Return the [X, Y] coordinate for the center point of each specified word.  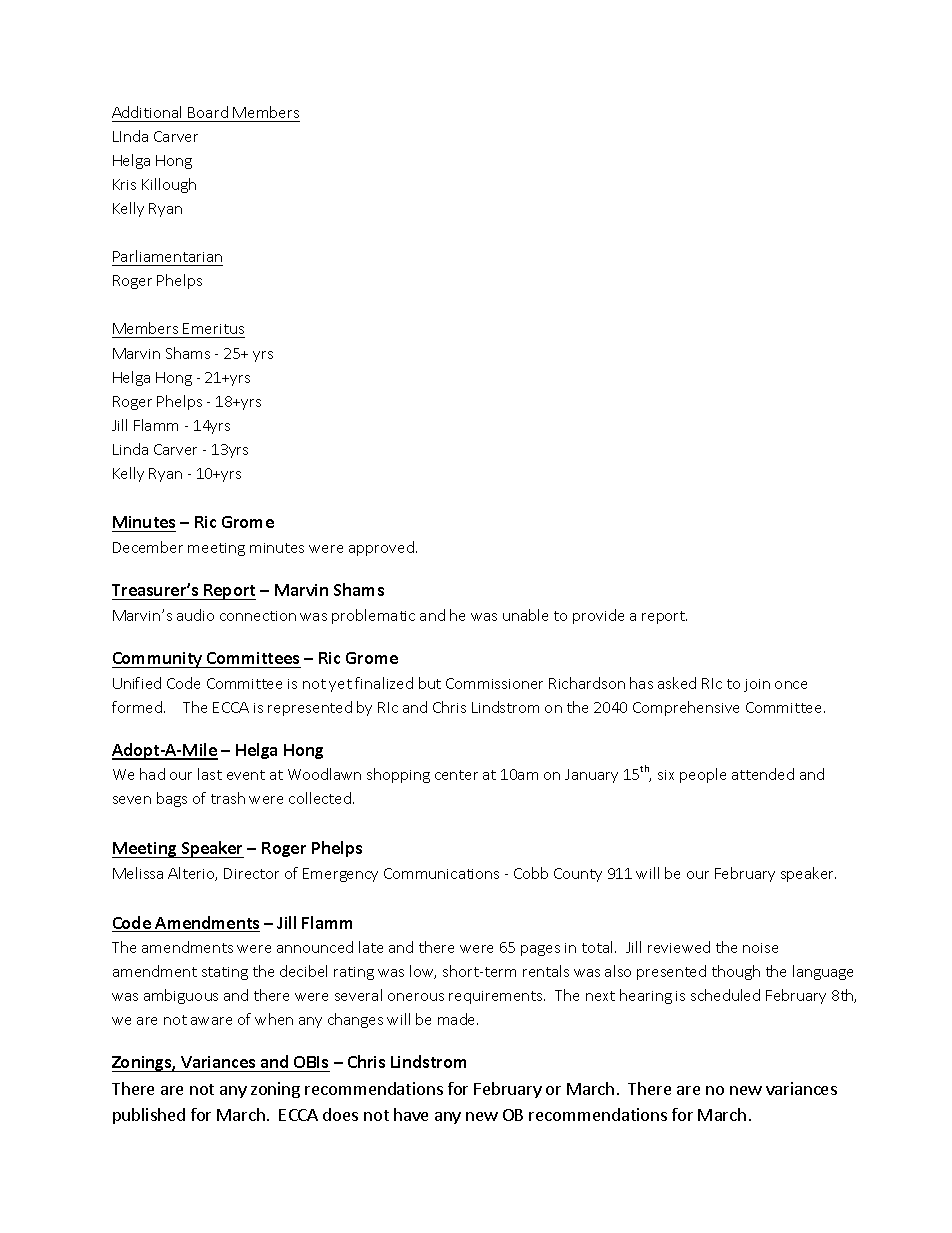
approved [381, 548]
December [148, 547]
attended [763, 774]
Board [208, 112]
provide [598, 616]
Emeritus [213, 330]
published [149, 1116]
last [210, 774]
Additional [146, 112]
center [456, 775]
